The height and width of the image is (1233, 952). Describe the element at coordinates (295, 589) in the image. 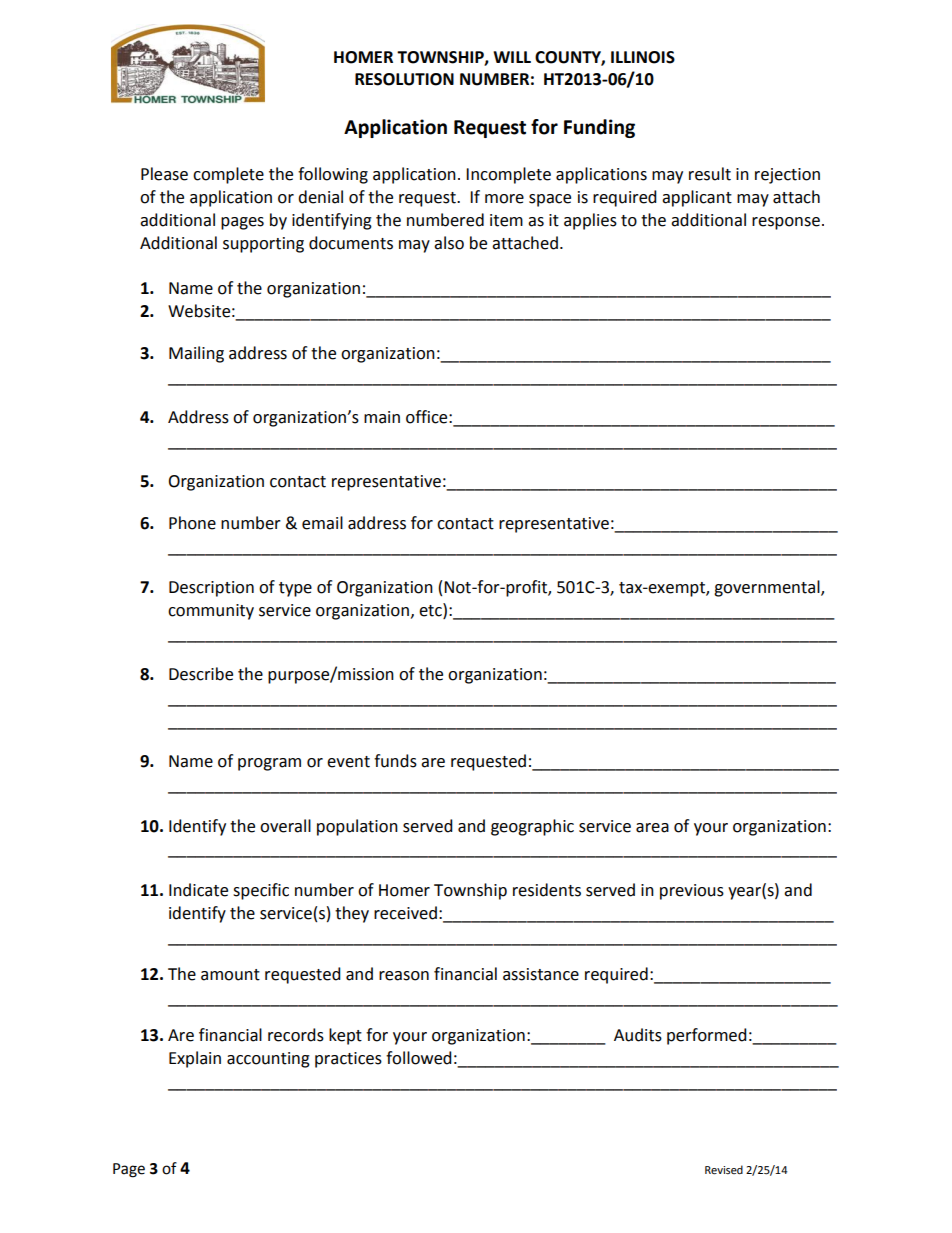

I see `type` at that location.
